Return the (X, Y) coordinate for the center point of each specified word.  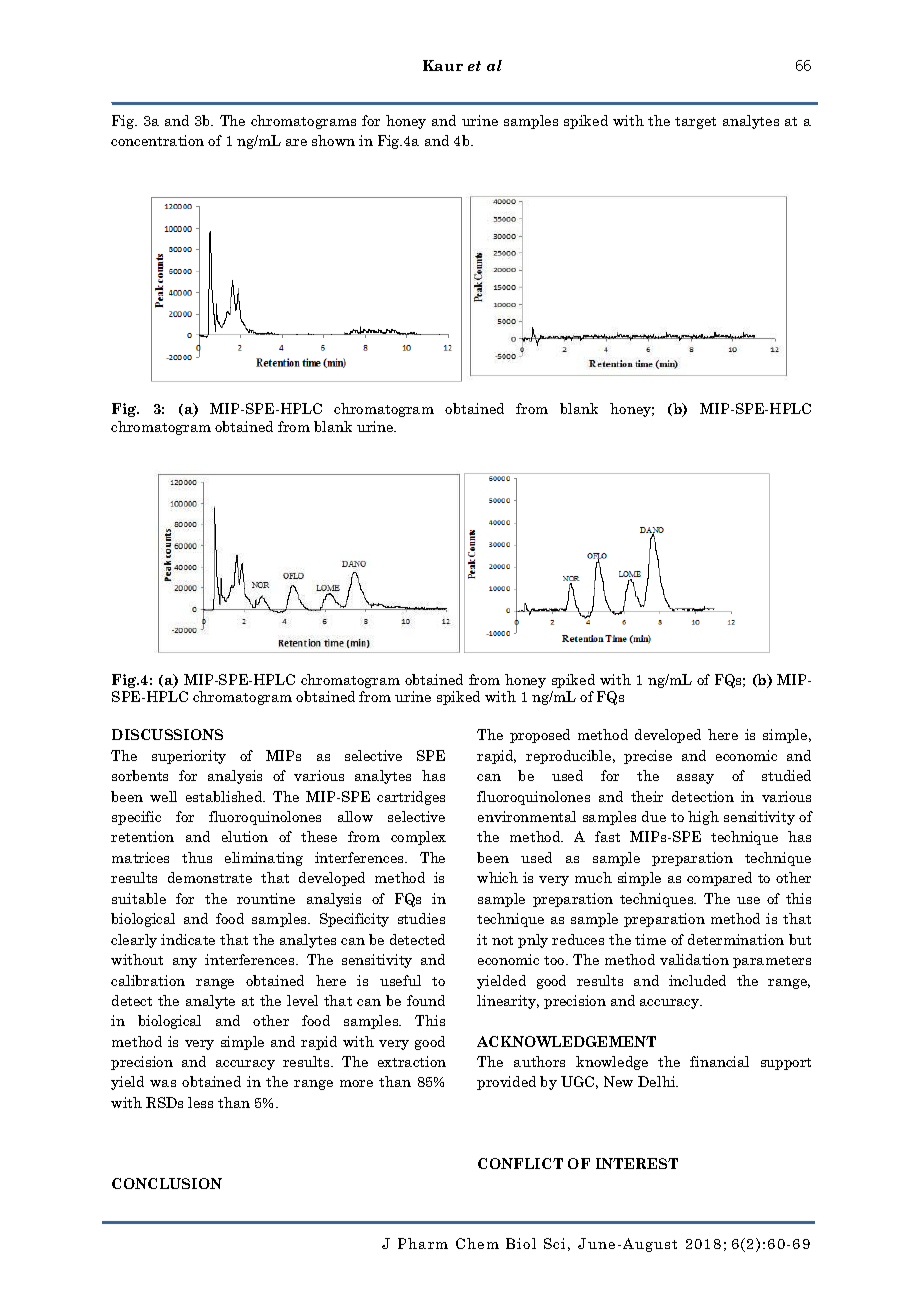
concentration (157, 140)
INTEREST (637, 1163)
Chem (477, 1243)
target (695, 123)
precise (648, 757)
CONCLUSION (167, 1183)
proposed (540, 736)
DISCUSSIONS (167, 734)
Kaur (443, 65)
